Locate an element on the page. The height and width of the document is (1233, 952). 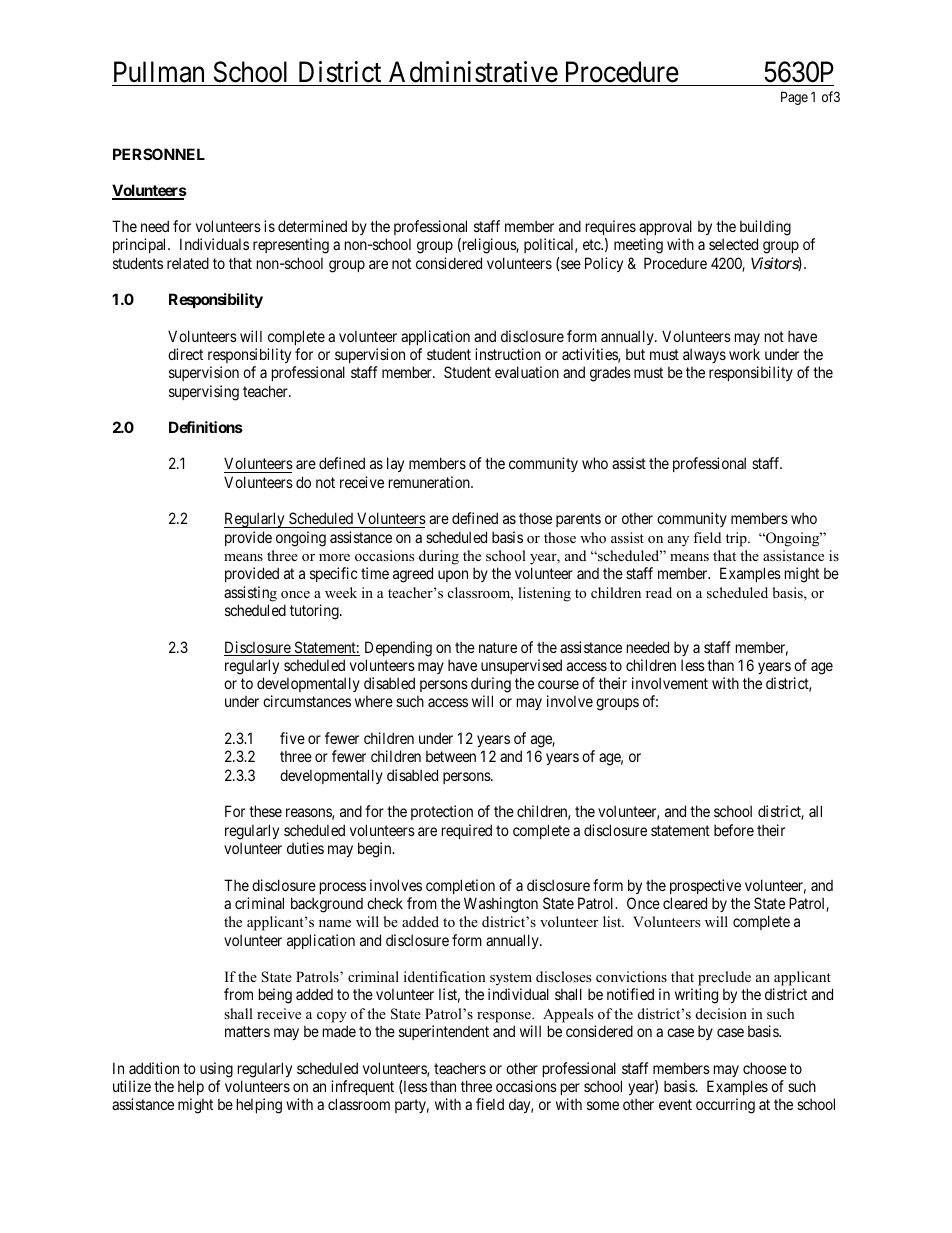
Page is located at coordinates (794, 98).
